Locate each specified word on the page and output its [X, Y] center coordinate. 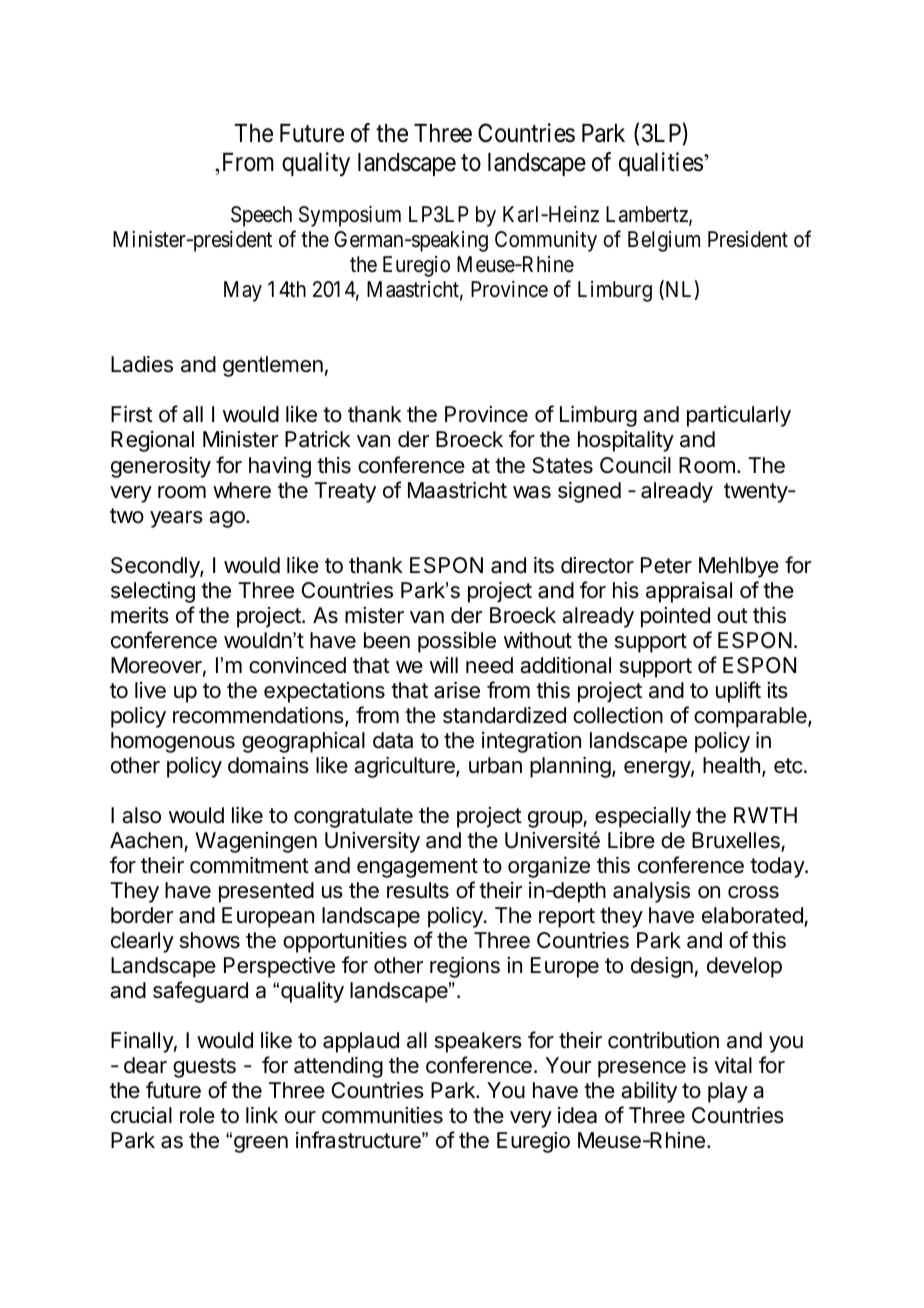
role [197, 1115]
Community [546, 241]
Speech [261, 216]
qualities [661, 164]
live [150, 690]
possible [457, 642]
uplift [738, 692]
